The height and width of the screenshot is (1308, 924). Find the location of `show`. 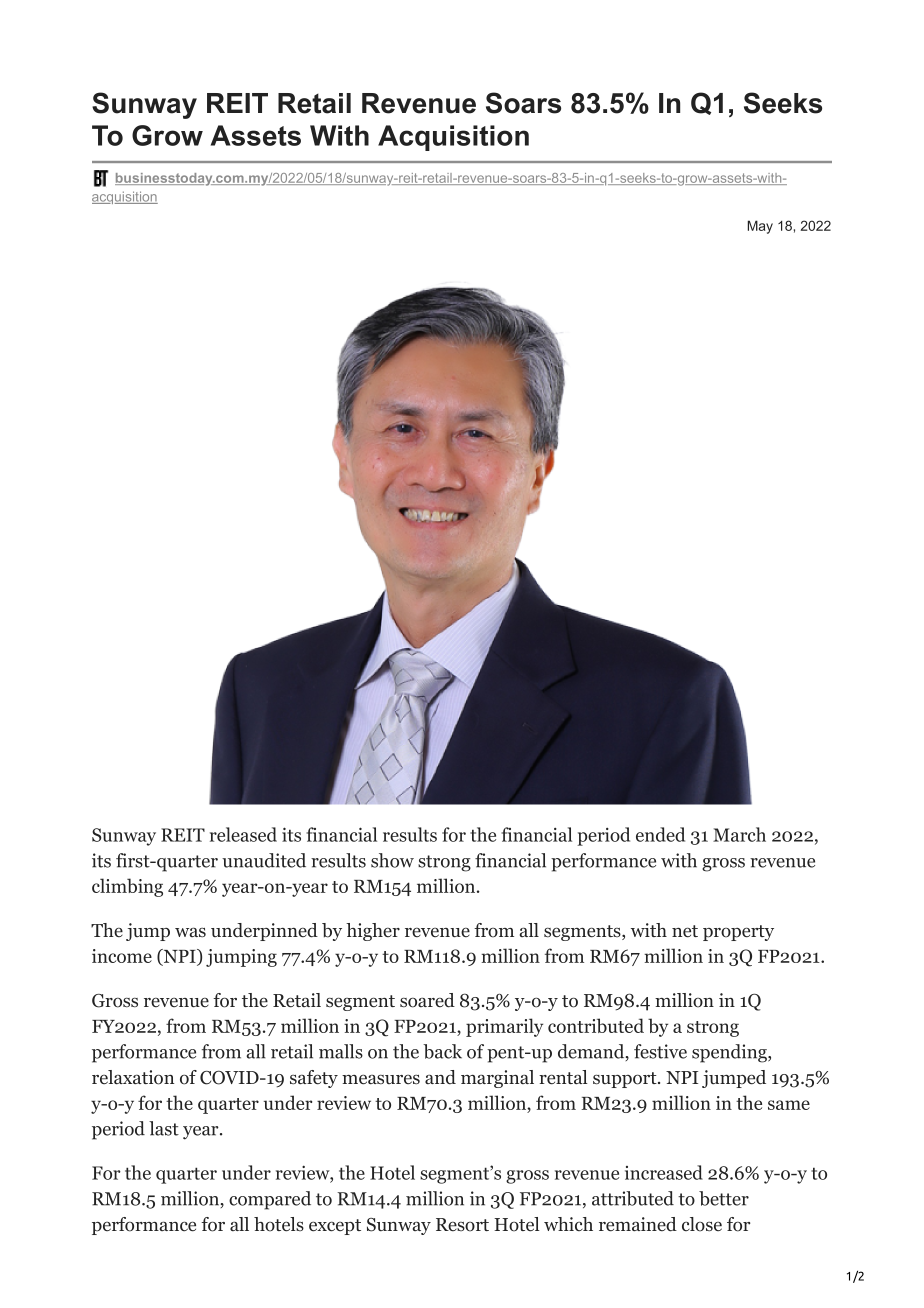

show is located at coordinates (392, 860).
